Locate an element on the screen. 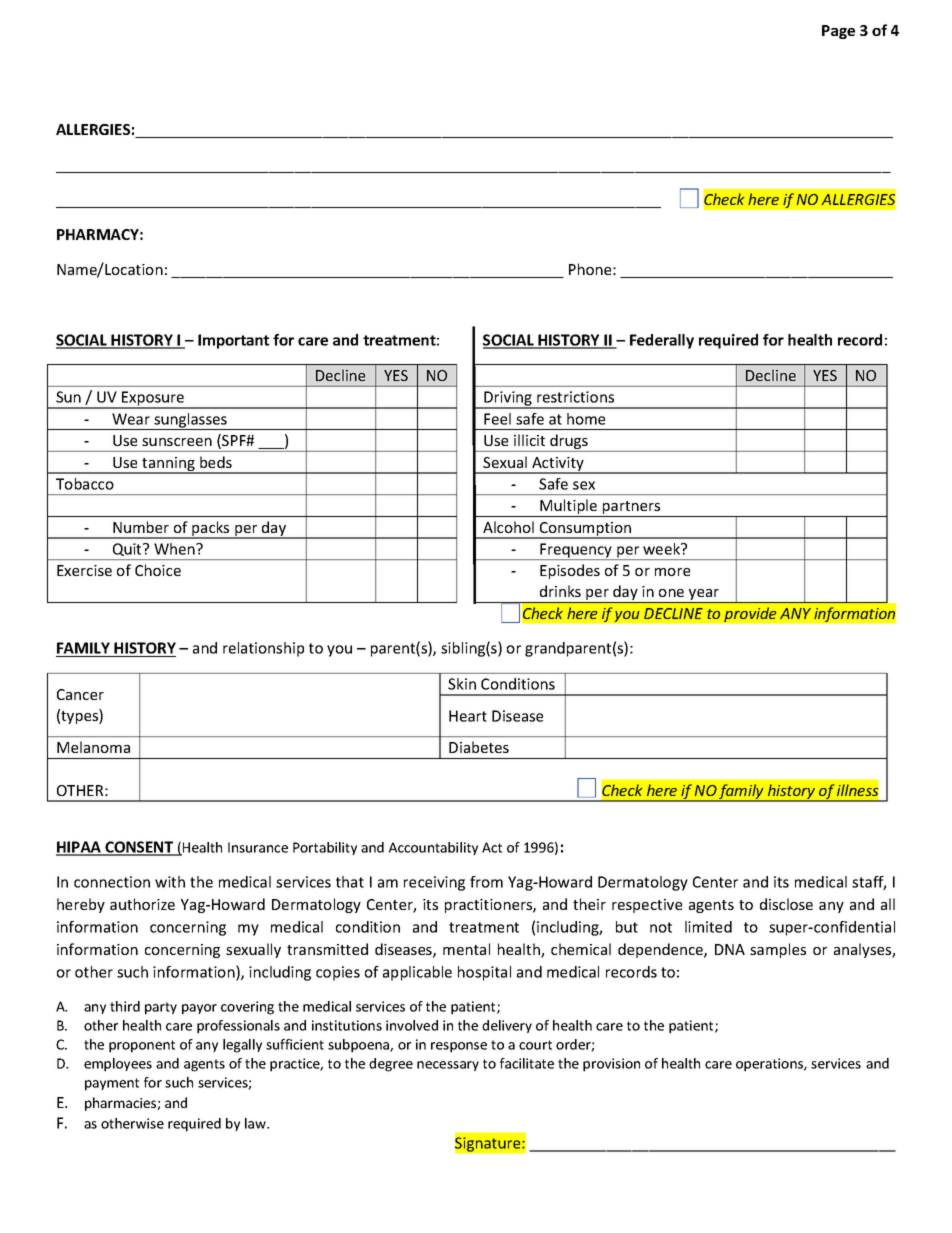 This screenshot has width=952, height=1233. Exposure is located at coordinates (153, 399).
